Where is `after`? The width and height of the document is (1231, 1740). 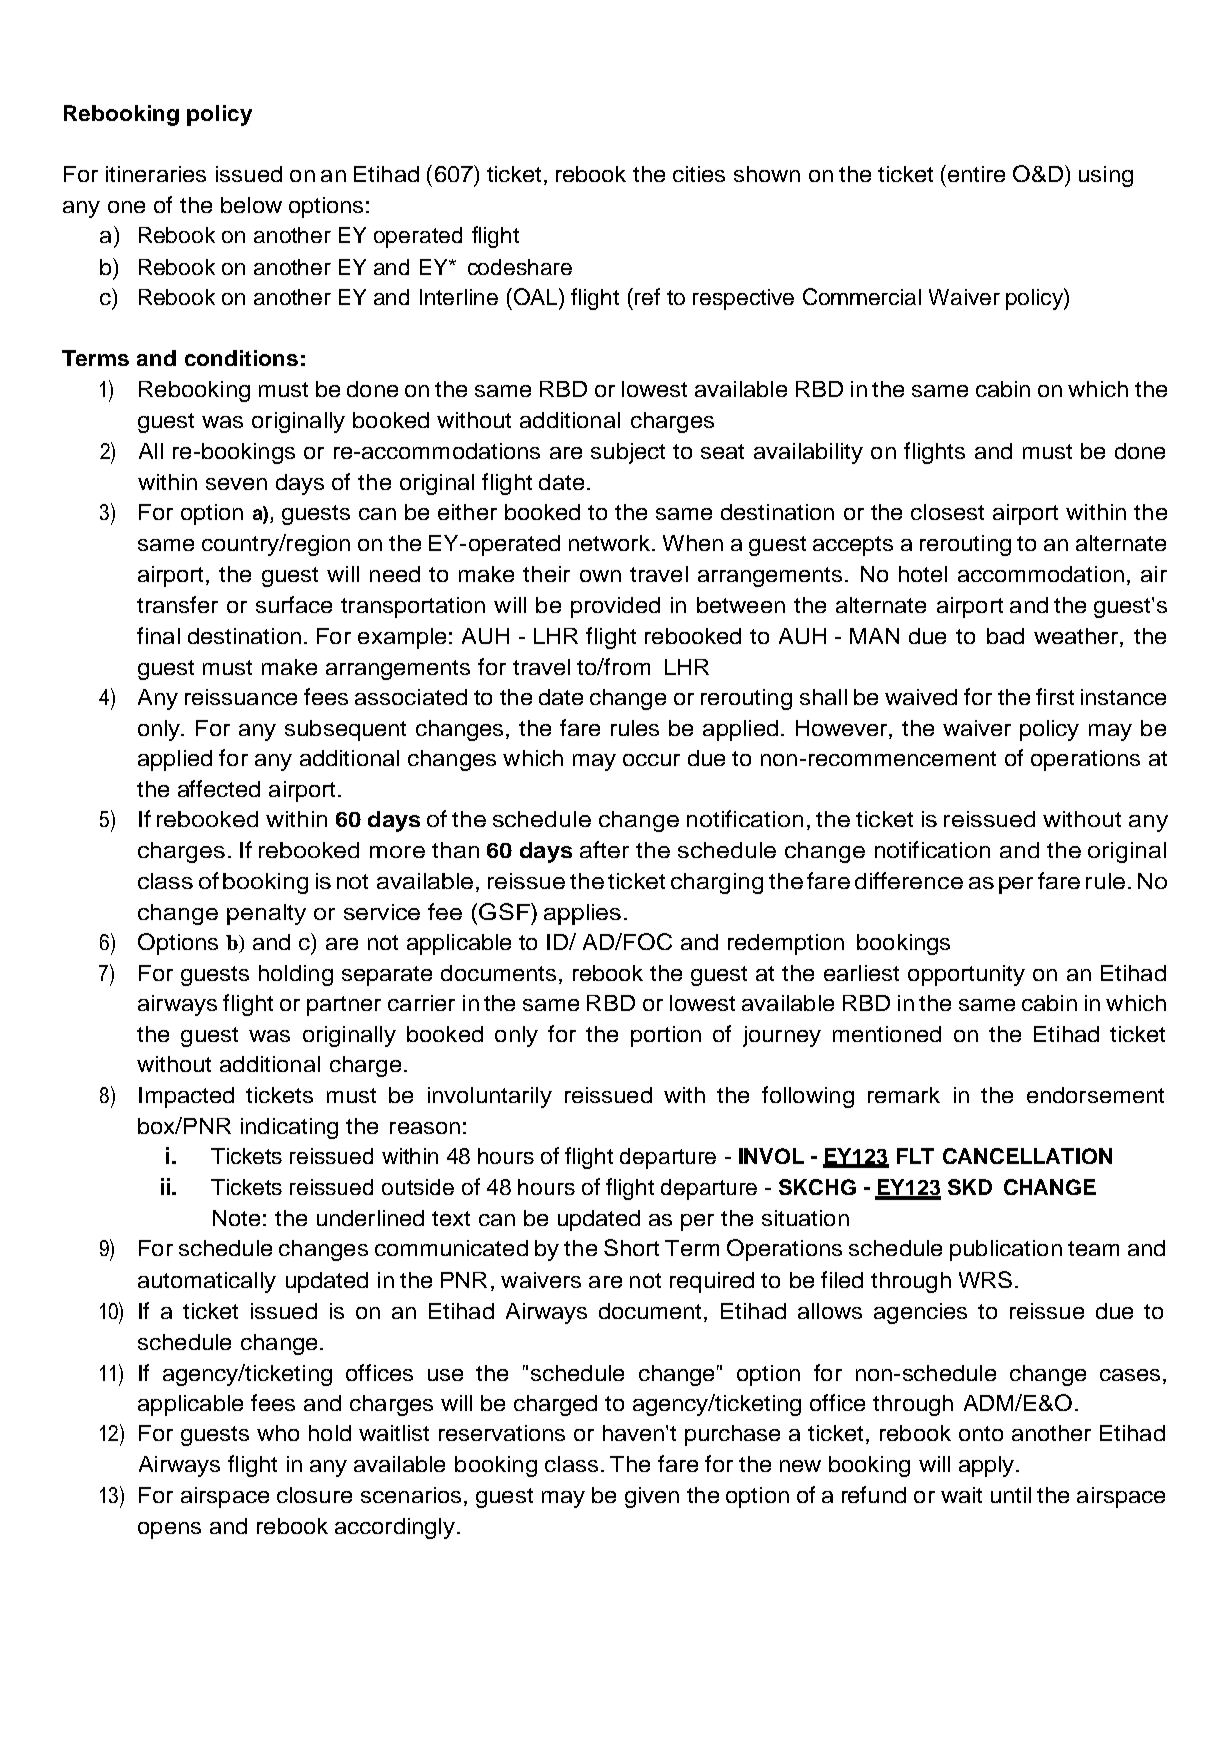
after is located at coordinates (604, 849).
